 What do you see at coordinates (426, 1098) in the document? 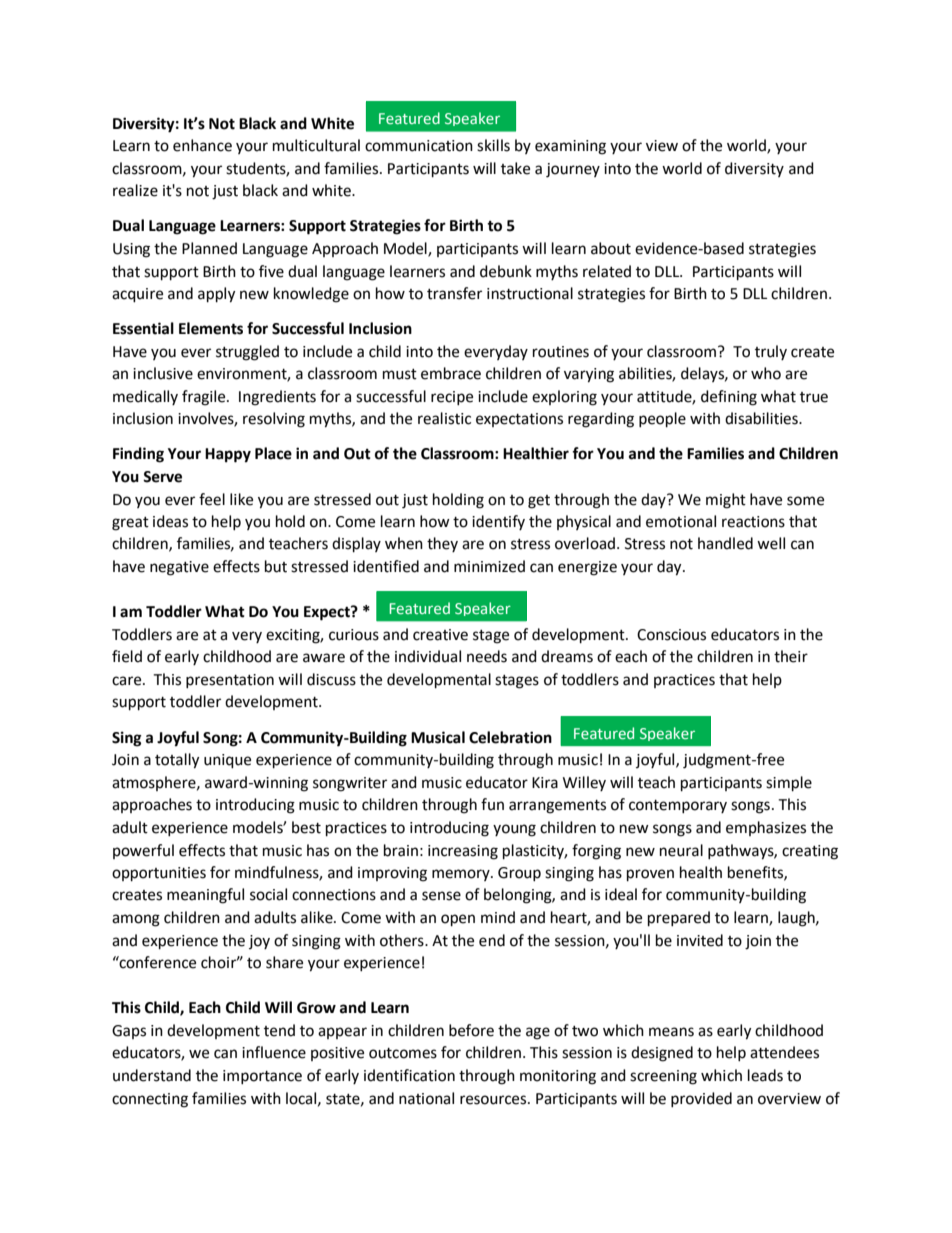
I see `national` at bounding box center [426, 1098].
